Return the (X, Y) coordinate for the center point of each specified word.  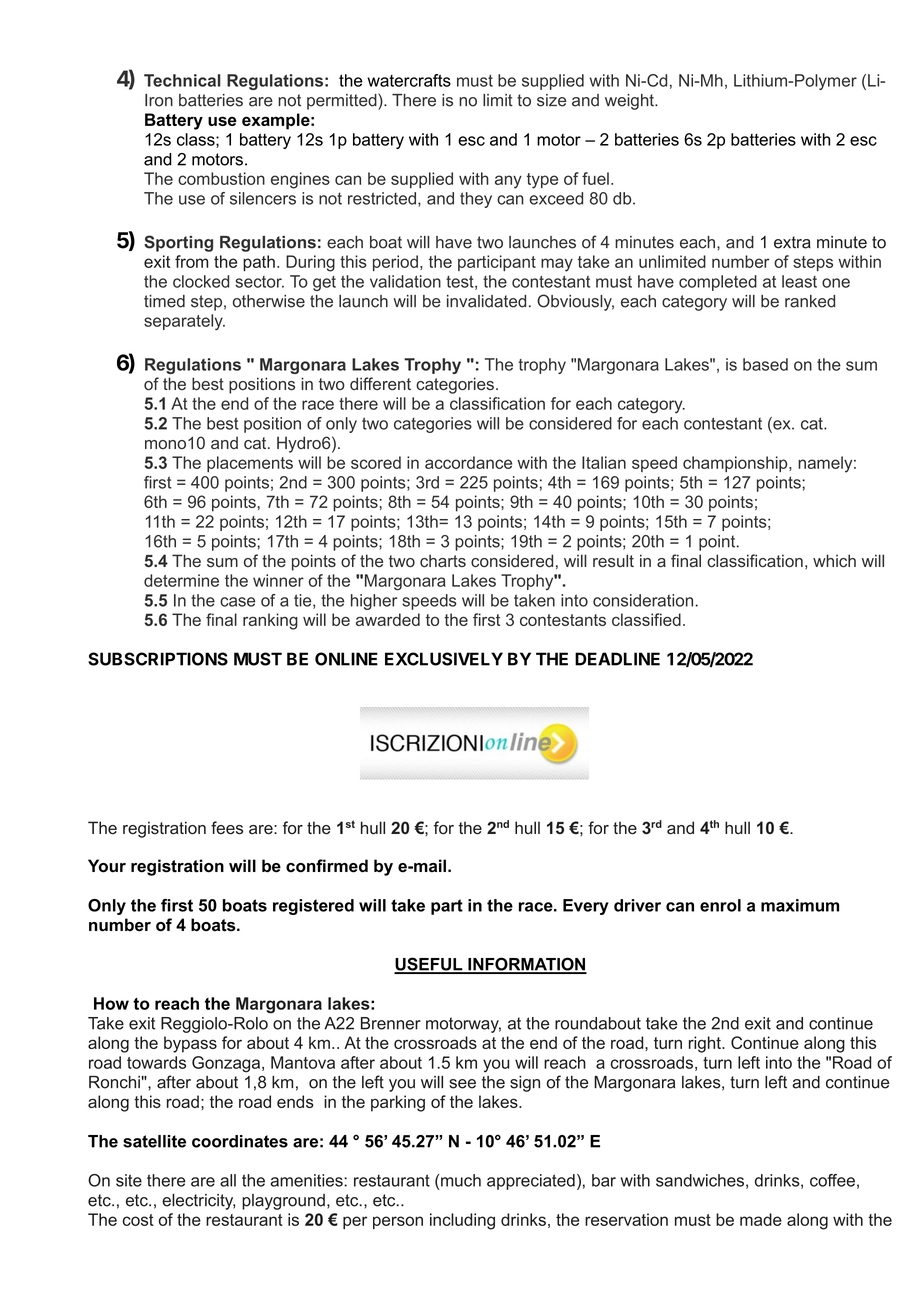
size (551, 100)
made (761, 1219)
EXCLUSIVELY (444, 659)
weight (630, 102)
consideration (643, 600)
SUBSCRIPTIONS (158, 659)
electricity (198, 1202)
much (461, 1180)
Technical (182, 80)
